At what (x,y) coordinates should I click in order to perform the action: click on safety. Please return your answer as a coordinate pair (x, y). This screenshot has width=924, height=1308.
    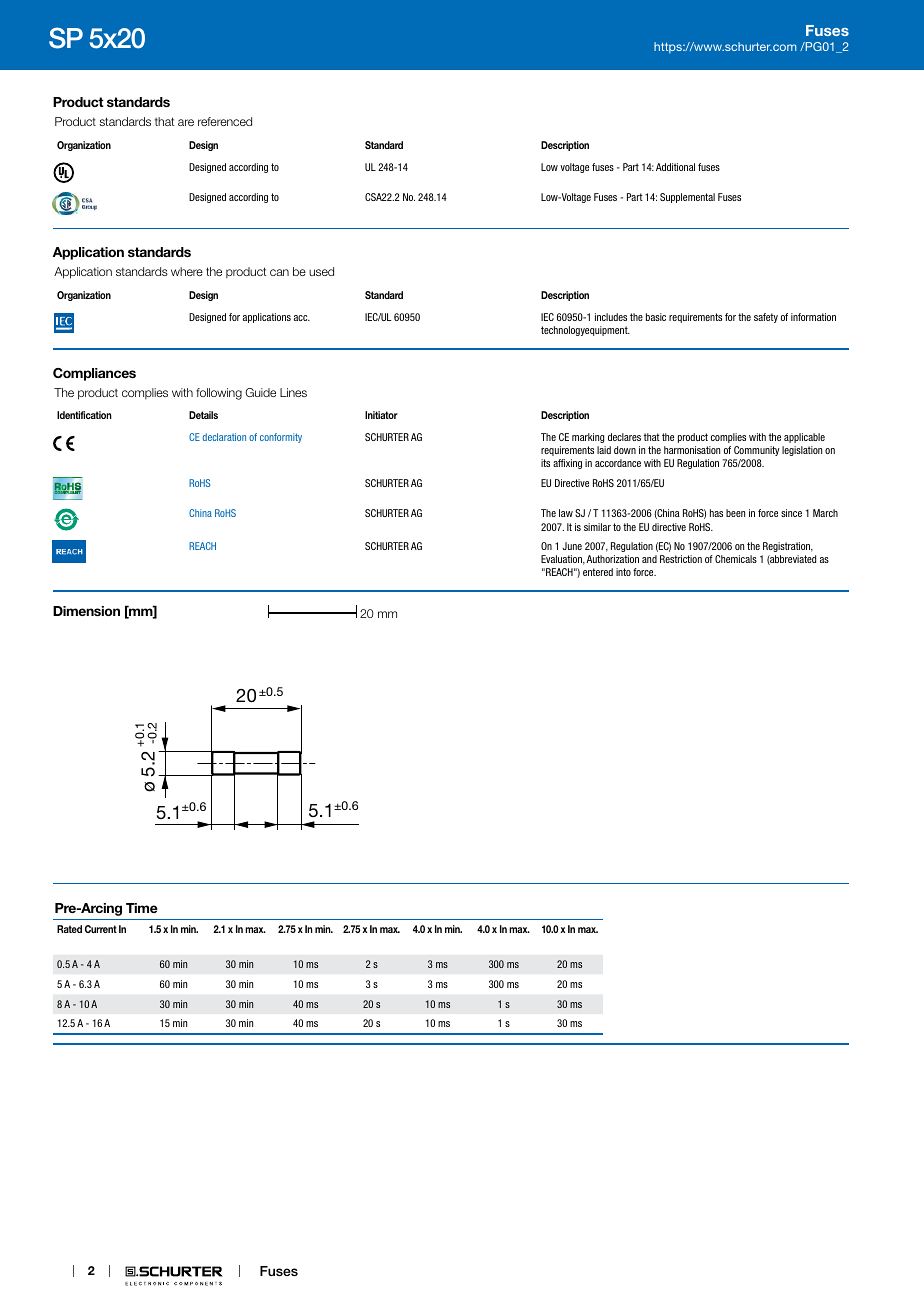
    Looking at the image, I should click on (766, 318).
